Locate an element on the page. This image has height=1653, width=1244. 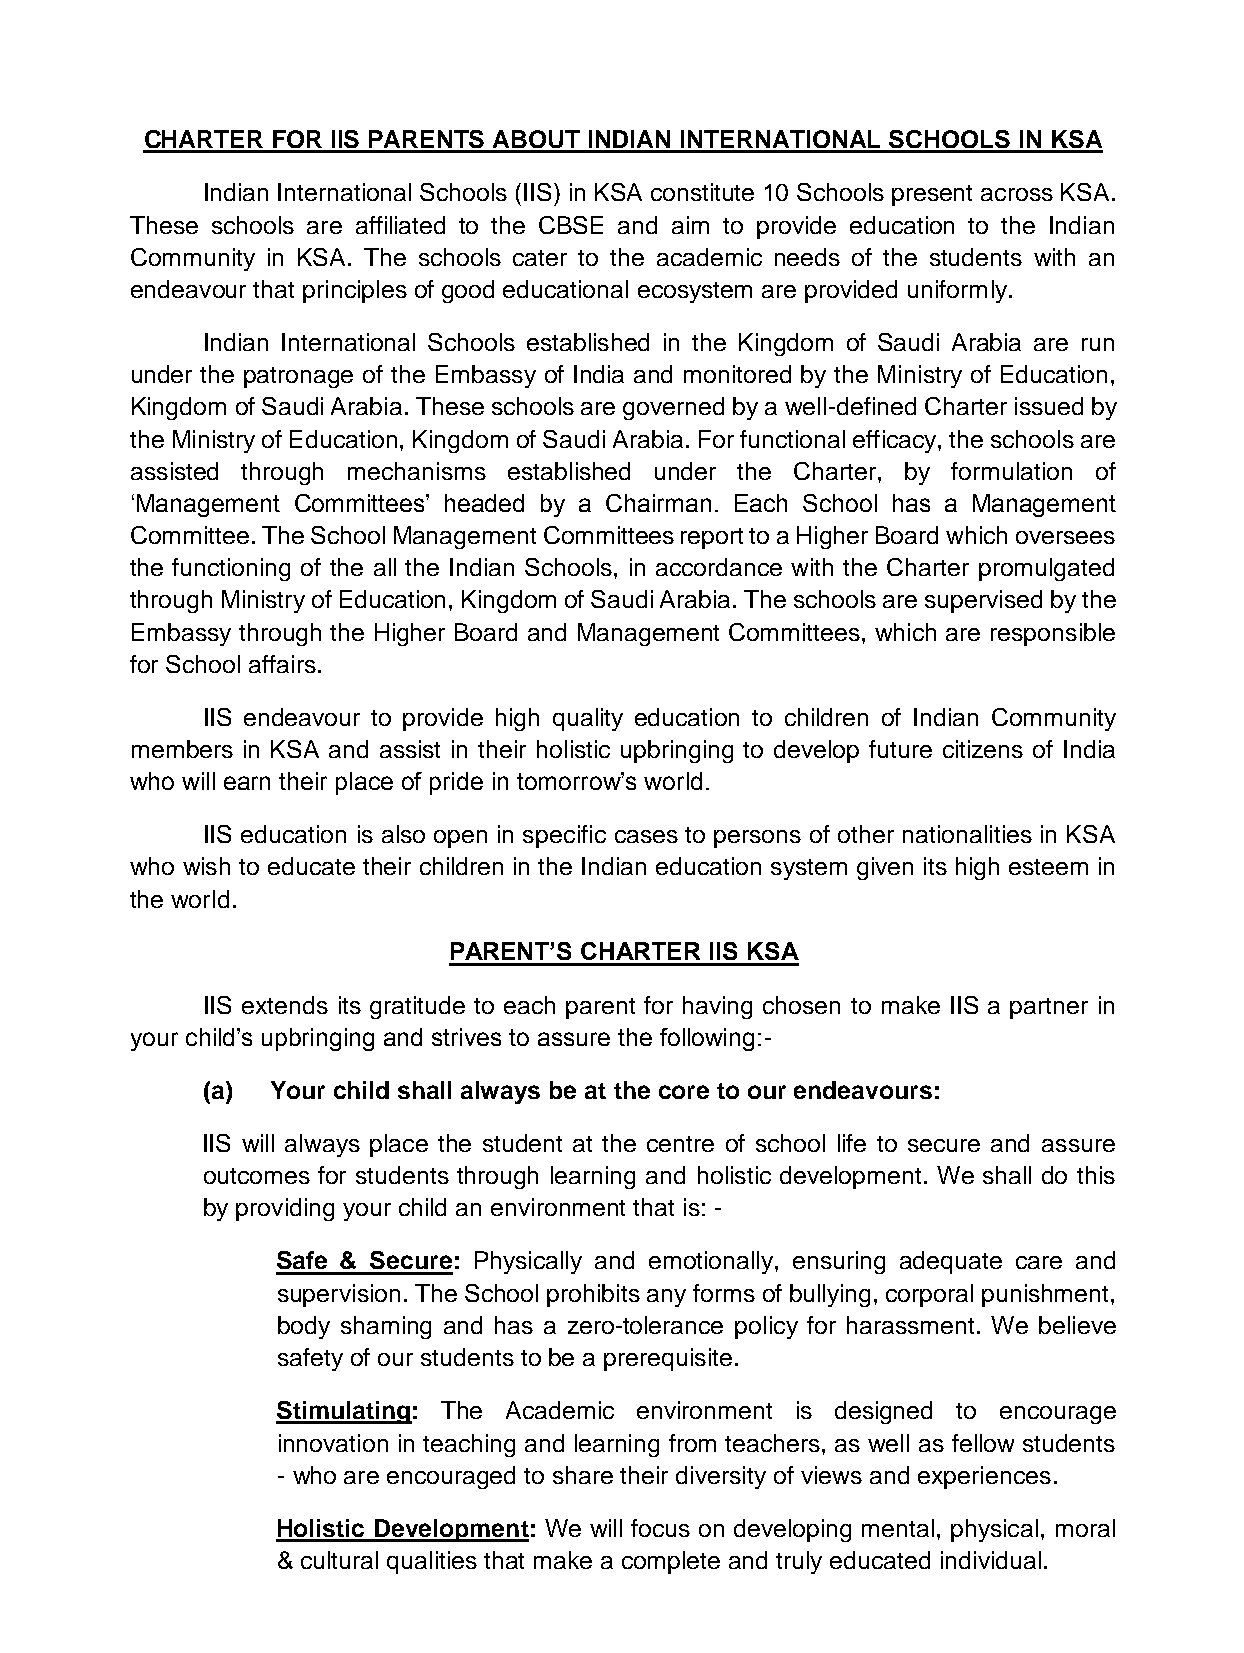
focus is located at coordinates (660, 1528).
